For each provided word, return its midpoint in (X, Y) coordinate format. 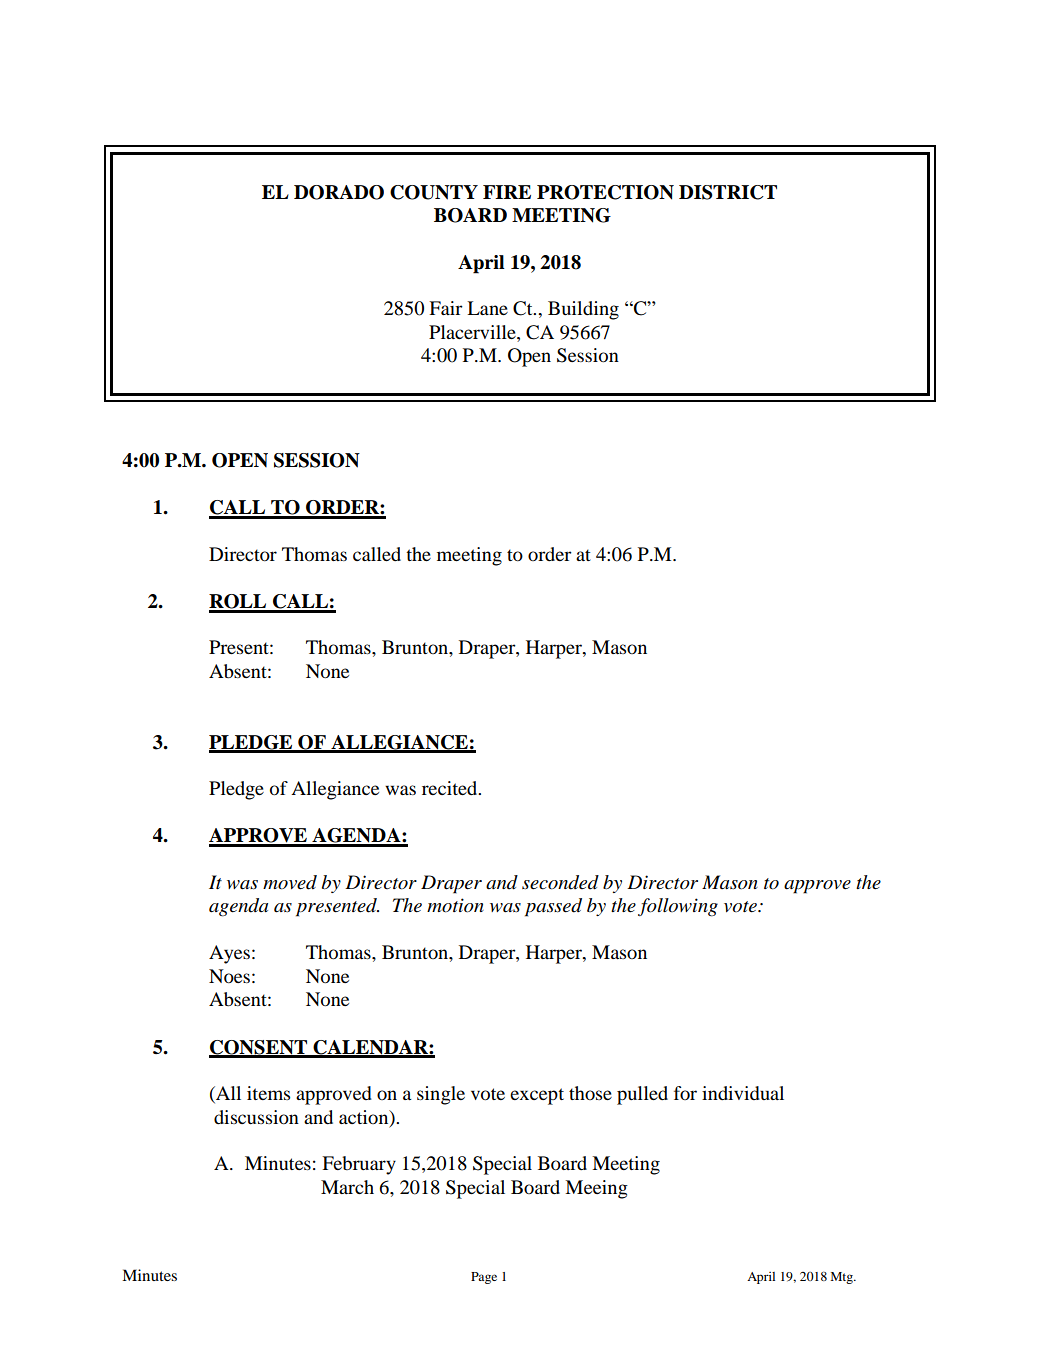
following (678, 907)
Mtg (842, 1278)
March (347, 1187)
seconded (560, 882)
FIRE (507, 192)
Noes (229, 976)
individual (743, 1093)
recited (451, 788)
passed (553, 907)
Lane (487, 308)
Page (484, 1278)
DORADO (339, 192)
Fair (446, 308)
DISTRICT (728, 192)
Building (583, 310)
